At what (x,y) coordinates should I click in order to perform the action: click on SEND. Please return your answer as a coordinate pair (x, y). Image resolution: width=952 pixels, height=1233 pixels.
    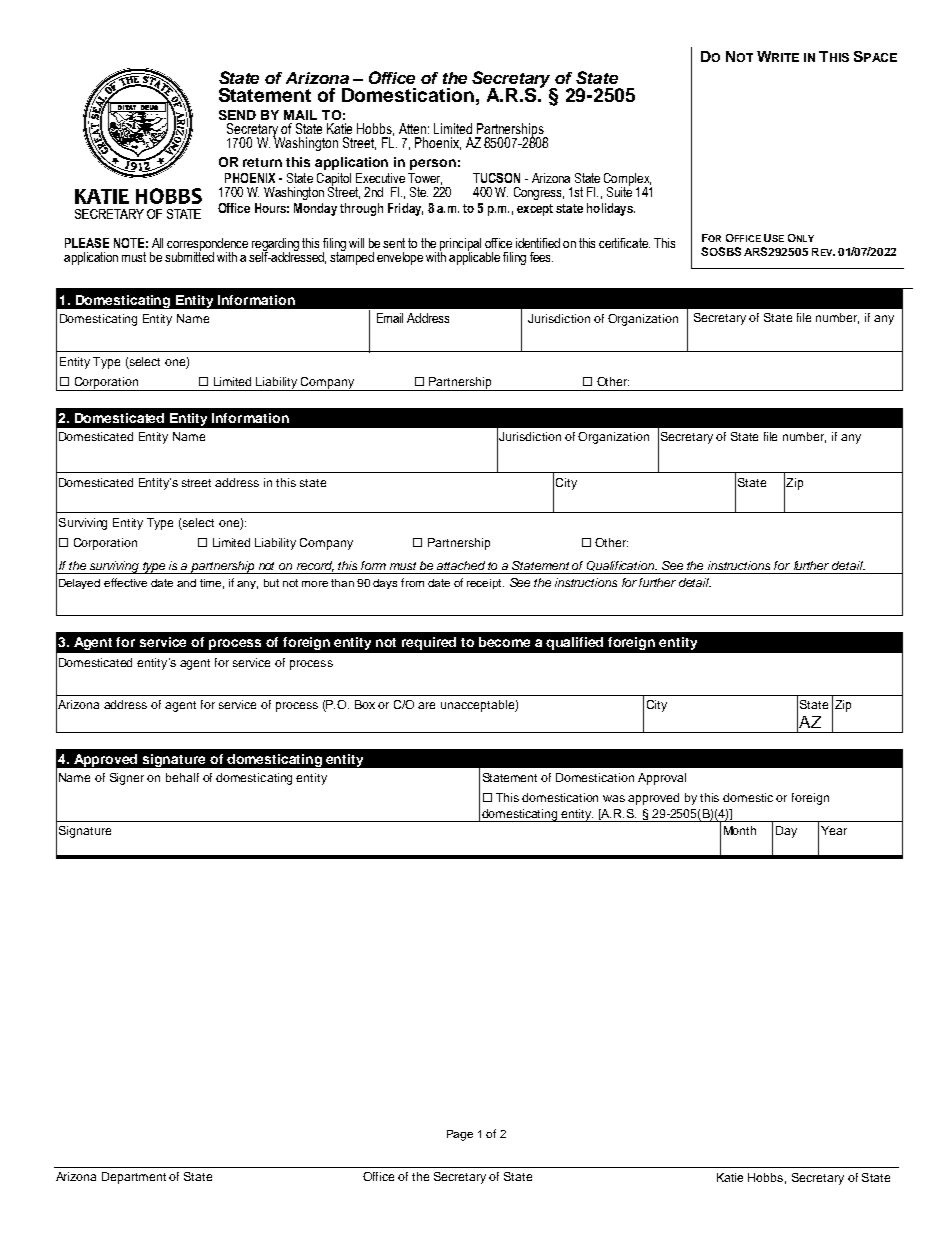
    Looking at the image, I should click on (237, 115).
